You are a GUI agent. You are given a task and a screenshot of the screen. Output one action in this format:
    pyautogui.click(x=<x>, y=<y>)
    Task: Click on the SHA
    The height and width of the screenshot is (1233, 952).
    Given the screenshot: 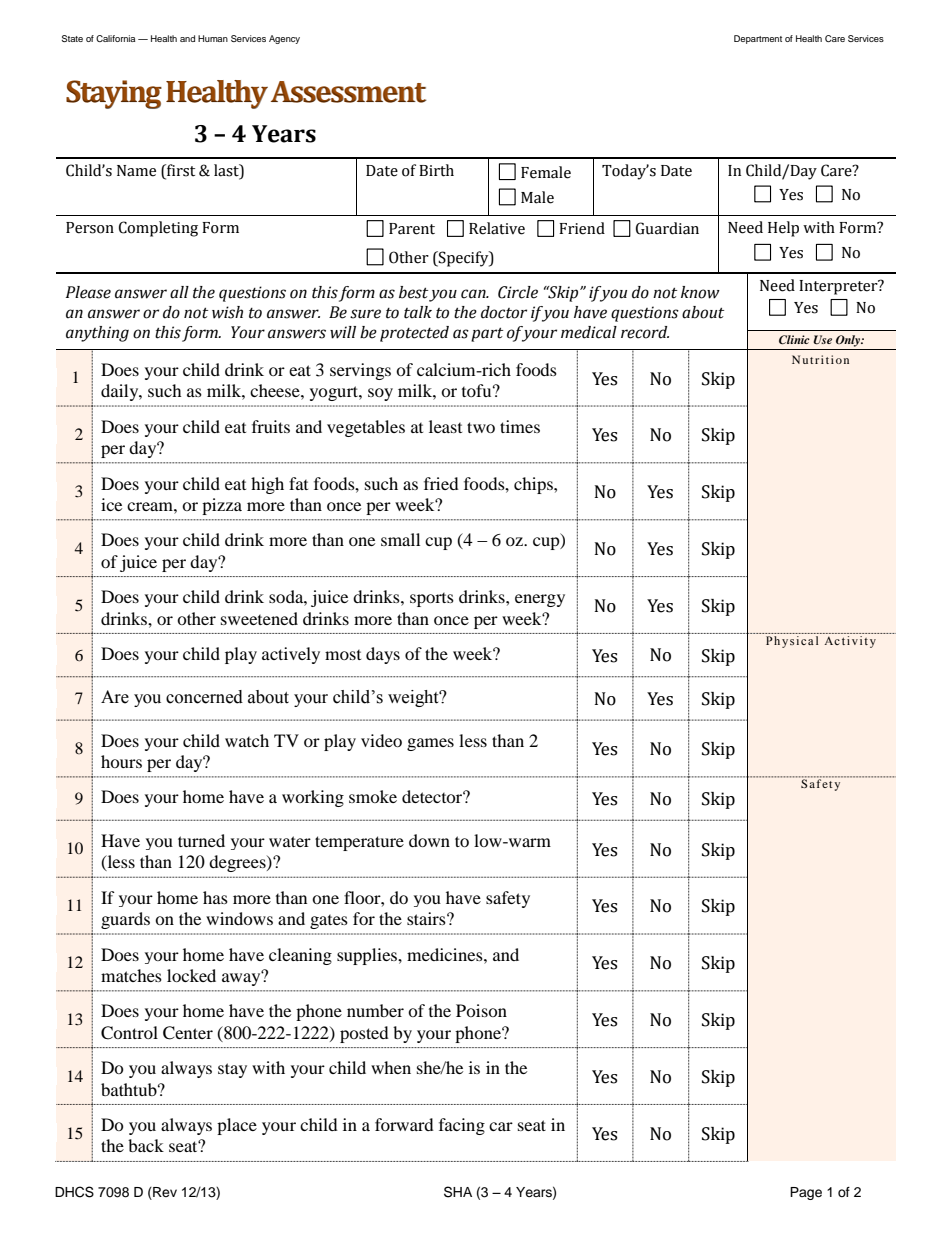 What is the action you would take?
    pyautogui.click(x=458, y=1192)
